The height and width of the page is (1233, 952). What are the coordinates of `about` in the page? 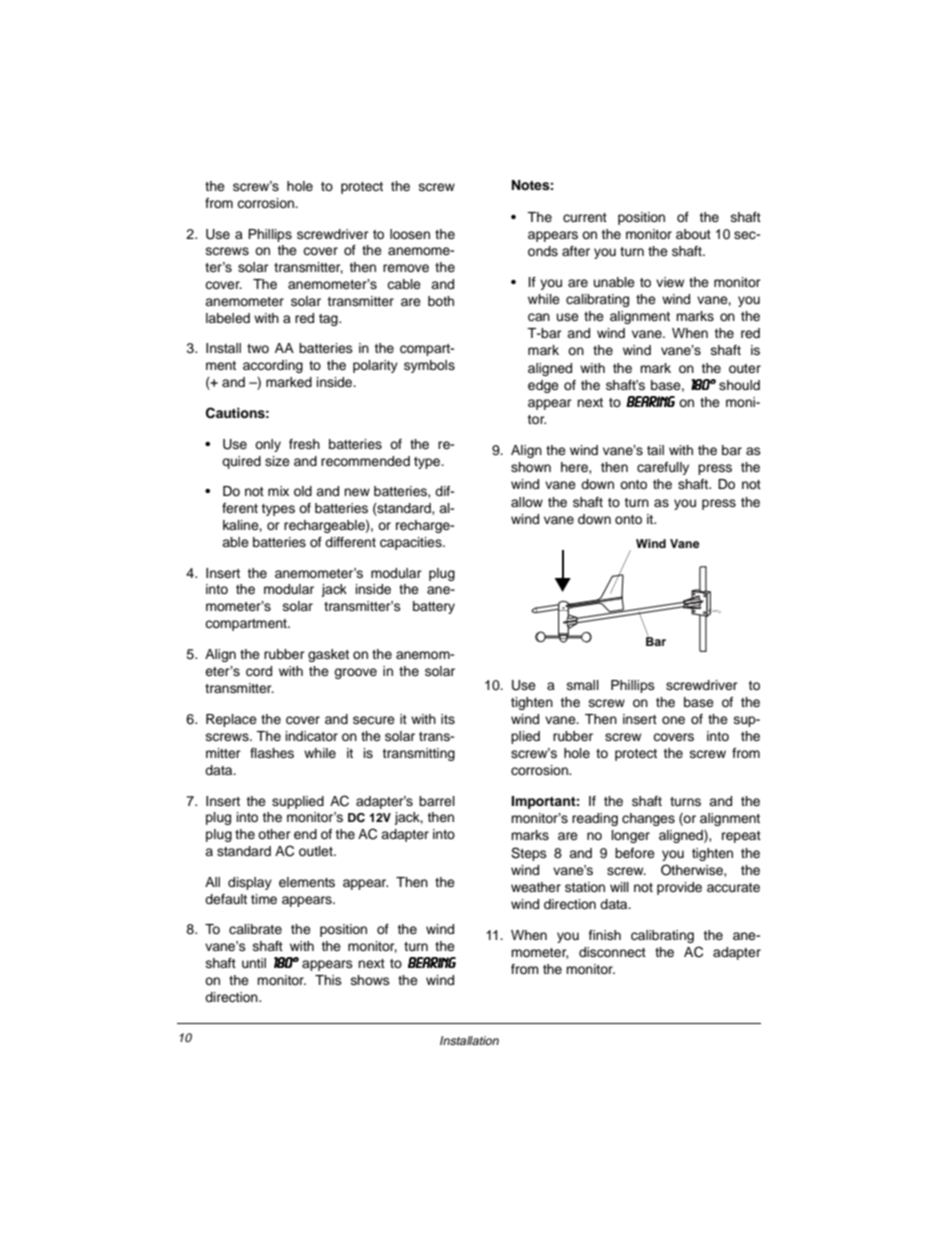 It's located at (693, 234).
